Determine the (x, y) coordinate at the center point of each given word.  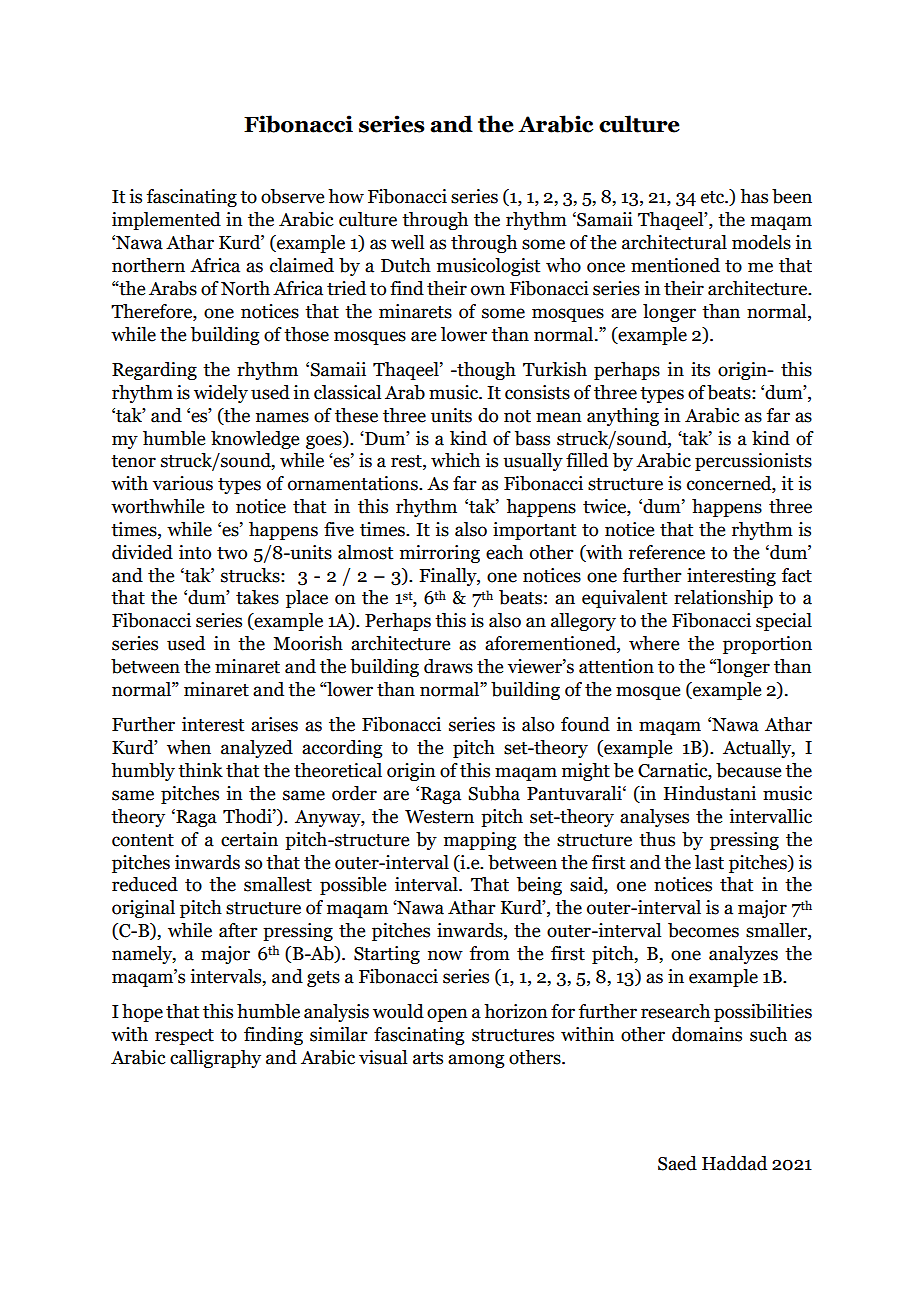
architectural (674, 242)
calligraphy (215, 1059)
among (476, 1061)
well (407, 242)
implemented (166, 221)
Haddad (734, 1163)
